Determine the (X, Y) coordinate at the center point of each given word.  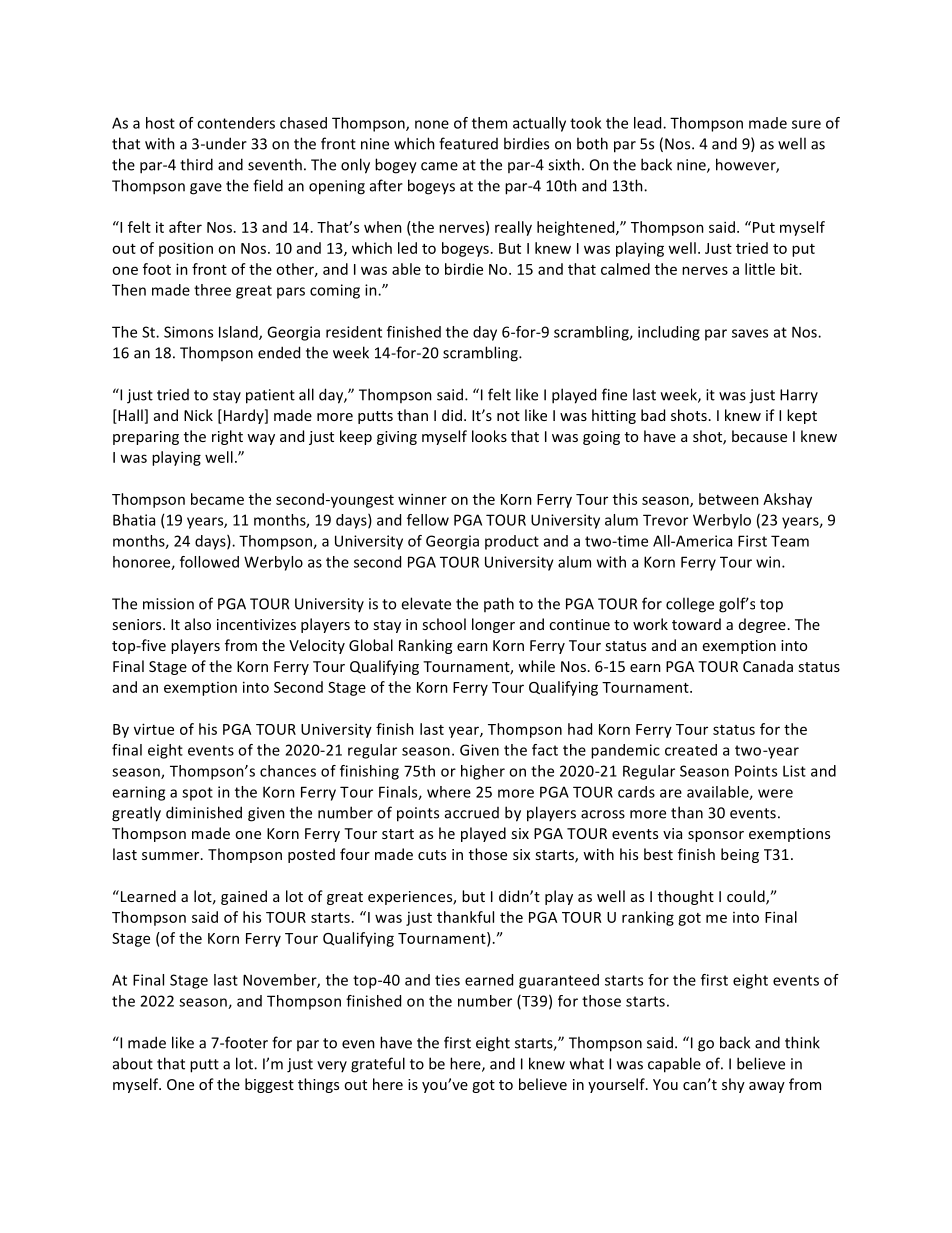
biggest (269, 1085)
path (499, 604)
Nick (198, 415)
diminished (204, 812)
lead (649, 123)
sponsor (716, 836)
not (508, 416)
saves (750, 333)
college (690, 605)
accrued (472, 813)
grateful (378, 1065)
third (196, 164)
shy (733, 1085)
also (198, 624)
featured (468, 143)
